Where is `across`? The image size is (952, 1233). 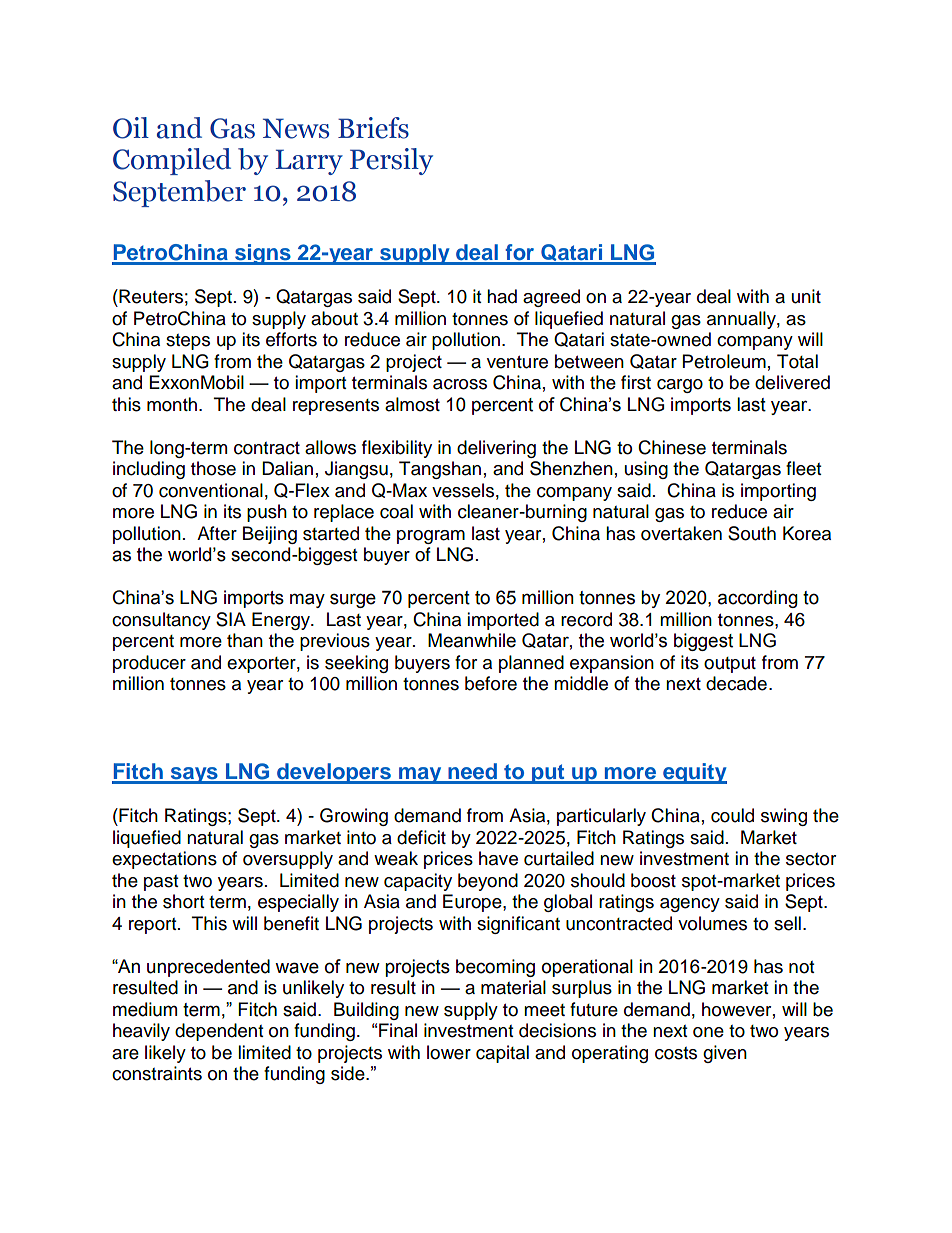 across is located at coordinates (460, 384).
